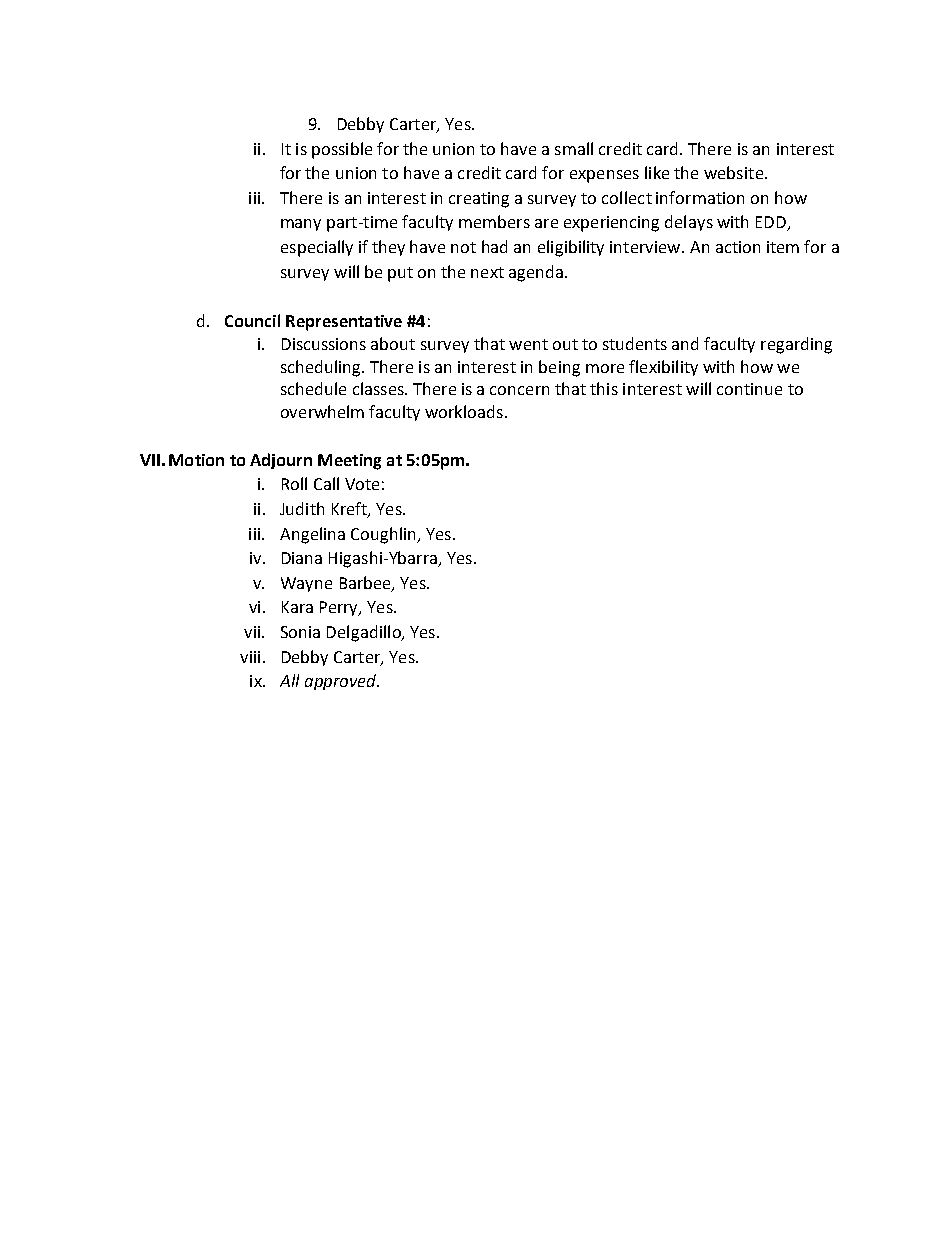  What do you see at coordinates (341, 682) in the screenshot?
I see `approved` at bounding box center [341, 682].
